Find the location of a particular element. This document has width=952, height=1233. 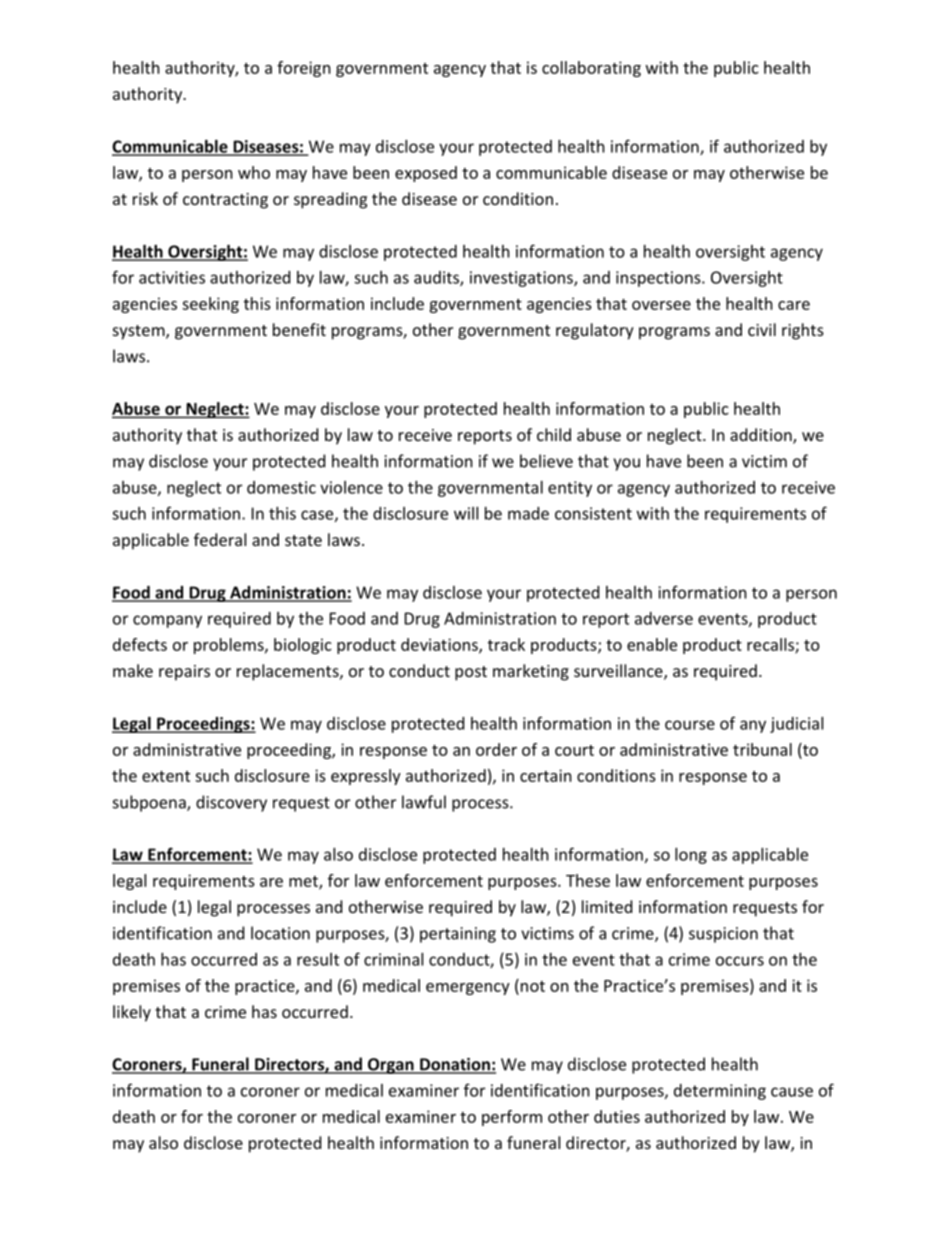

likely is located at coordinates (132, 1013).
